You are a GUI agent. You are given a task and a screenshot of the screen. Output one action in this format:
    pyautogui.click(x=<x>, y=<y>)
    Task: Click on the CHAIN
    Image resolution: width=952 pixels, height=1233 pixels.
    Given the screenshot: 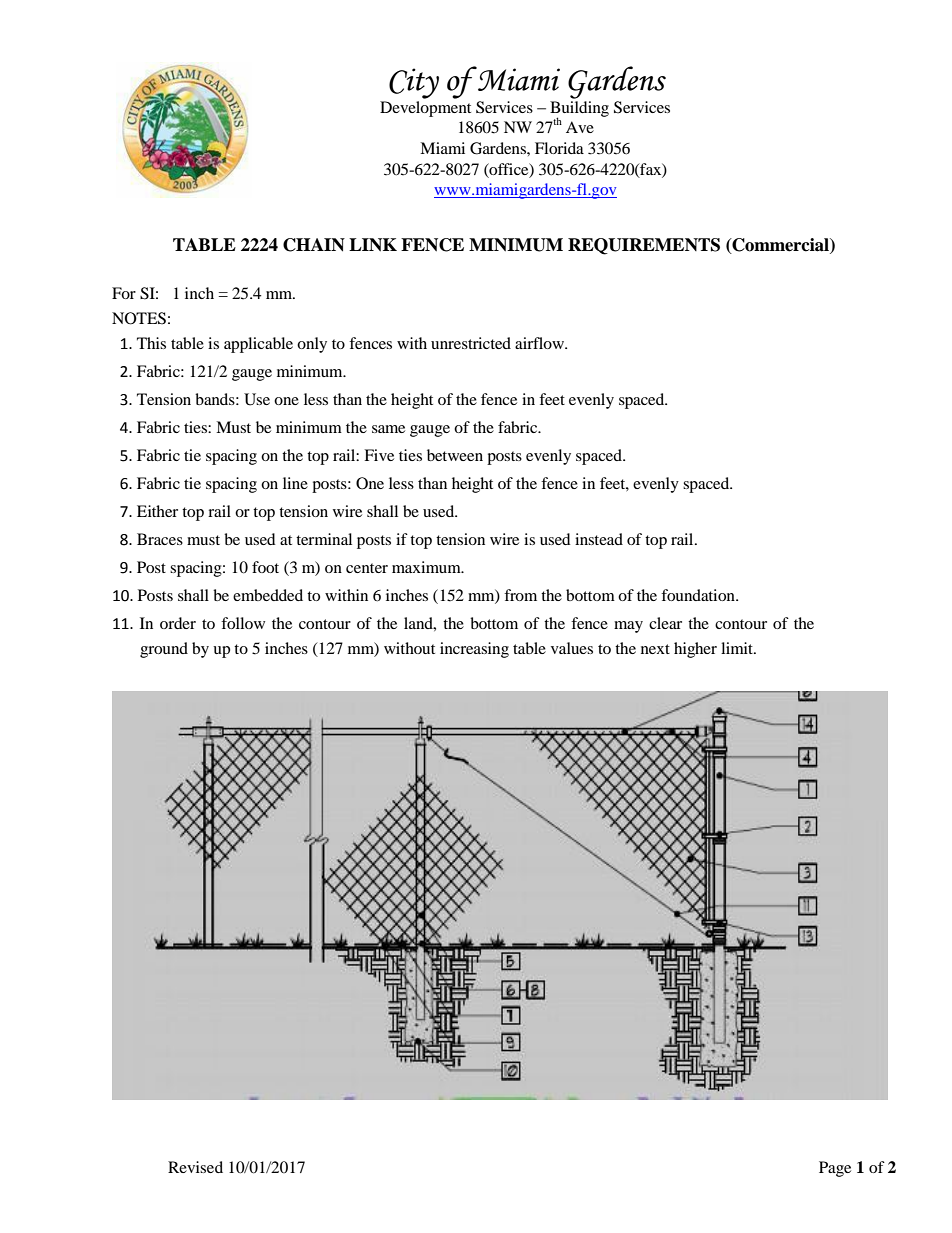 What is the action you would take?
    pyautogui.click(x=314, y=245)
